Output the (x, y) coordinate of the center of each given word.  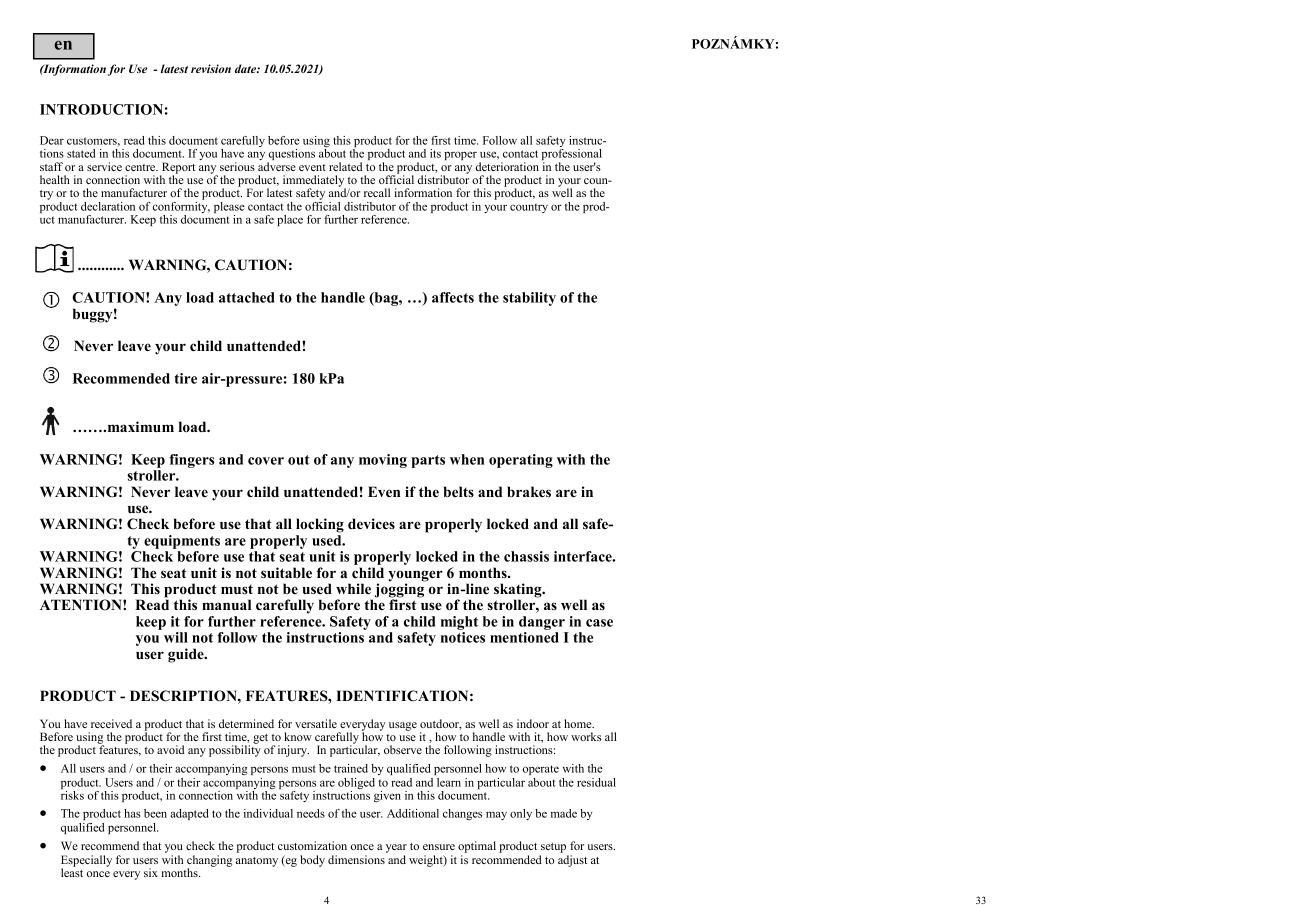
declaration (108, 206)
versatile (316, 723)
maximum (139, 426)
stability (529, 299)
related (345, 166)
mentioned (524, 637)
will (176, 637)
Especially (86, 862)
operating (521, 461)
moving (383, 461)
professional (572, 156)
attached (246, 297)
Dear (52, 140)
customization (312, 845)
